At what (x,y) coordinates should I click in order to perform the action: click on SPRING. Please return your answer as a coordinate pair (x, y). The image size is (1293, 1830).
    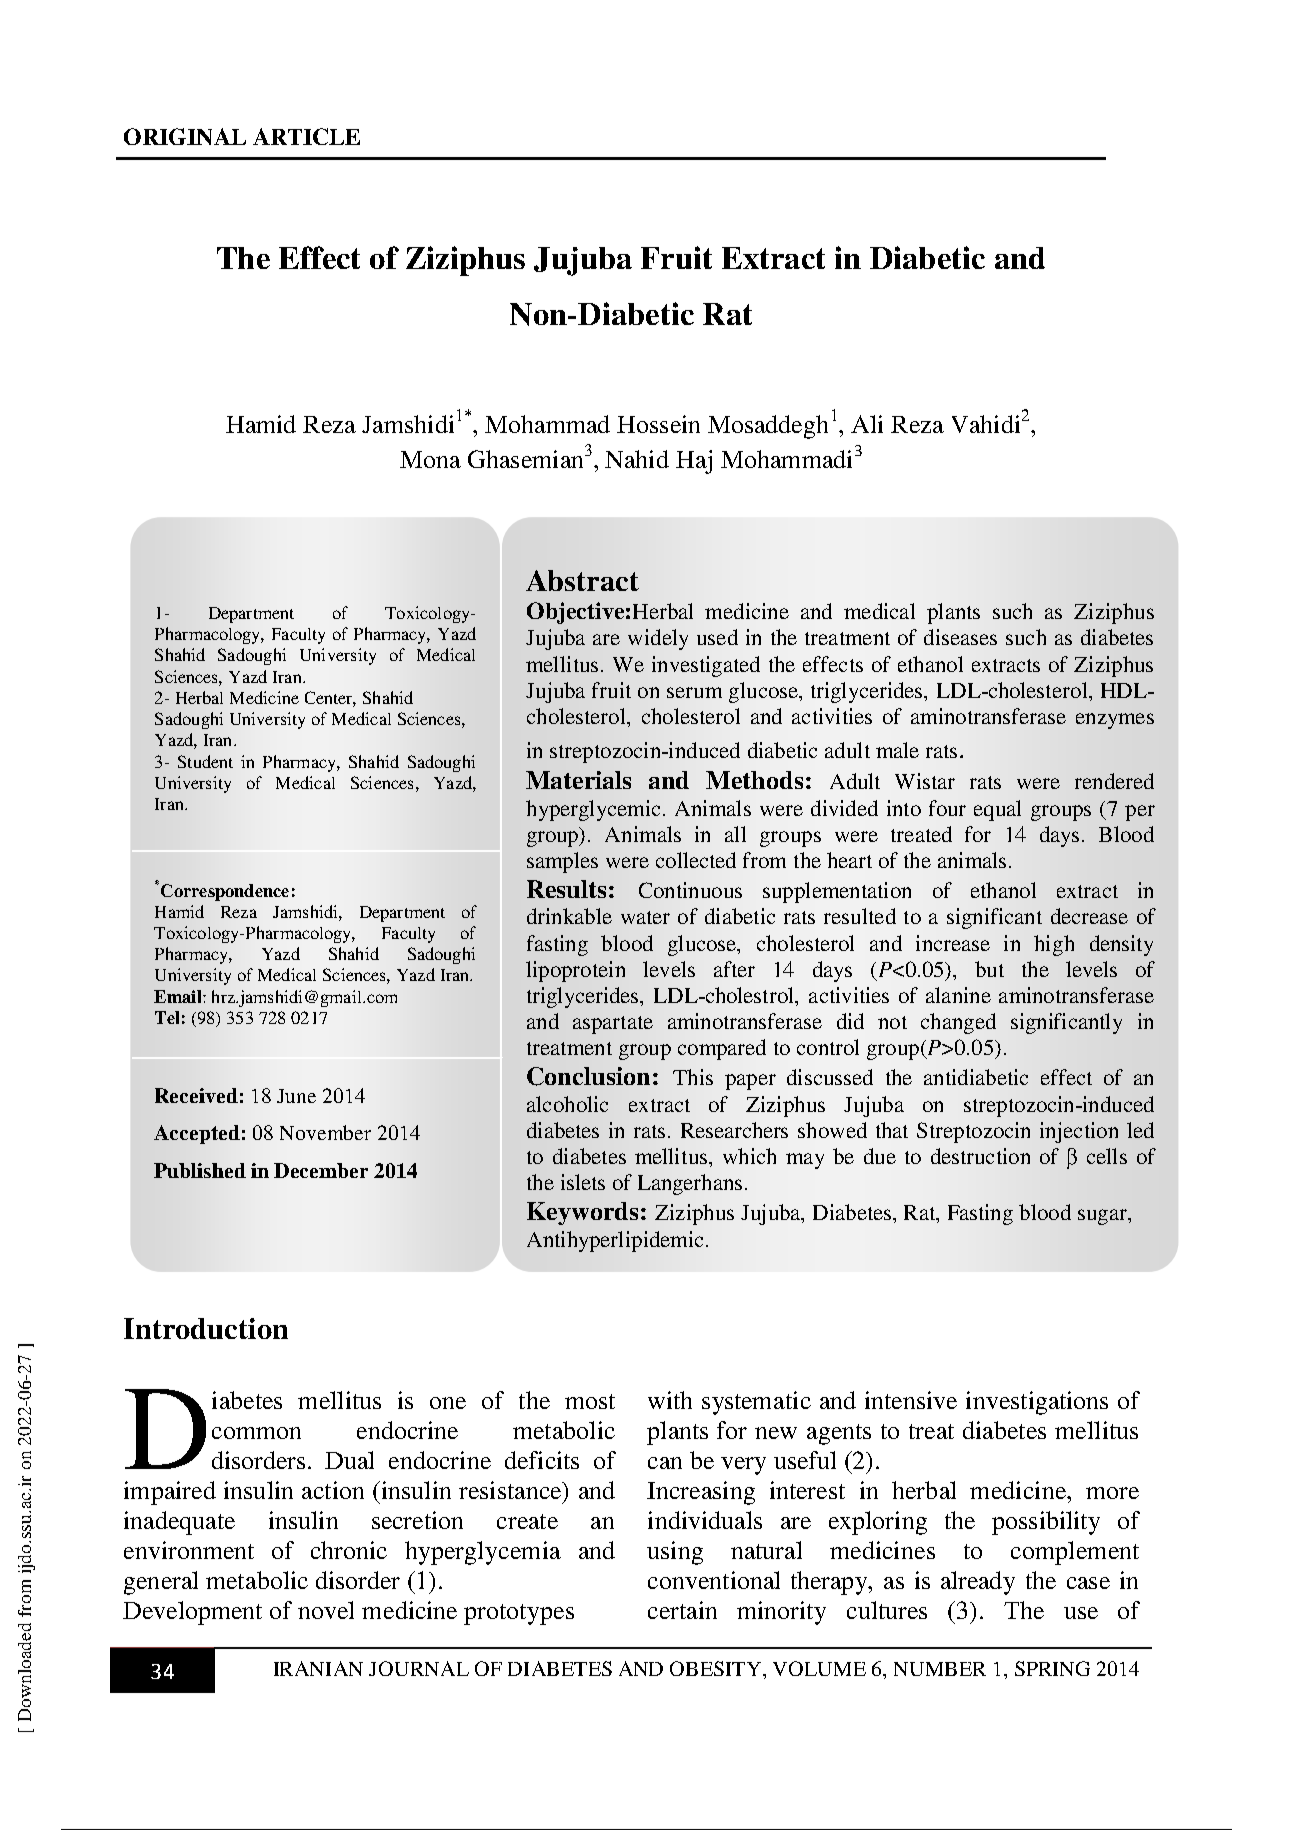
    Looking at the image, I should click on (1052, 1668).
